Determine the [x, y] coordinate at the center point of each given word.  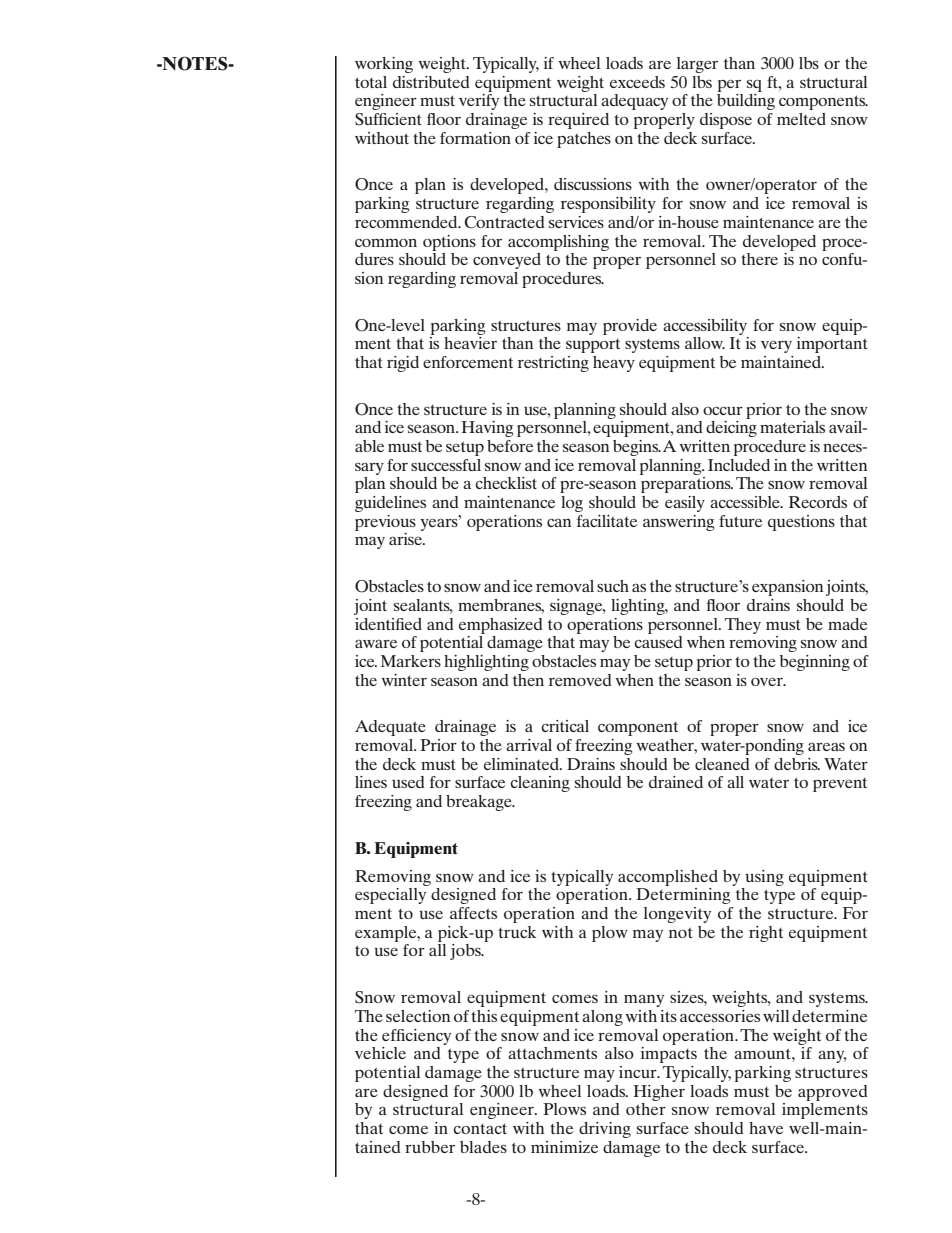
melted [801, 119]
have [766, 1128]
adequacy [634, 102]
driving [605, 1130]
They [743, 626]
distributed [431, 82]
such [613, 586]
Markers [411, 661]
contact [480, 1128]
